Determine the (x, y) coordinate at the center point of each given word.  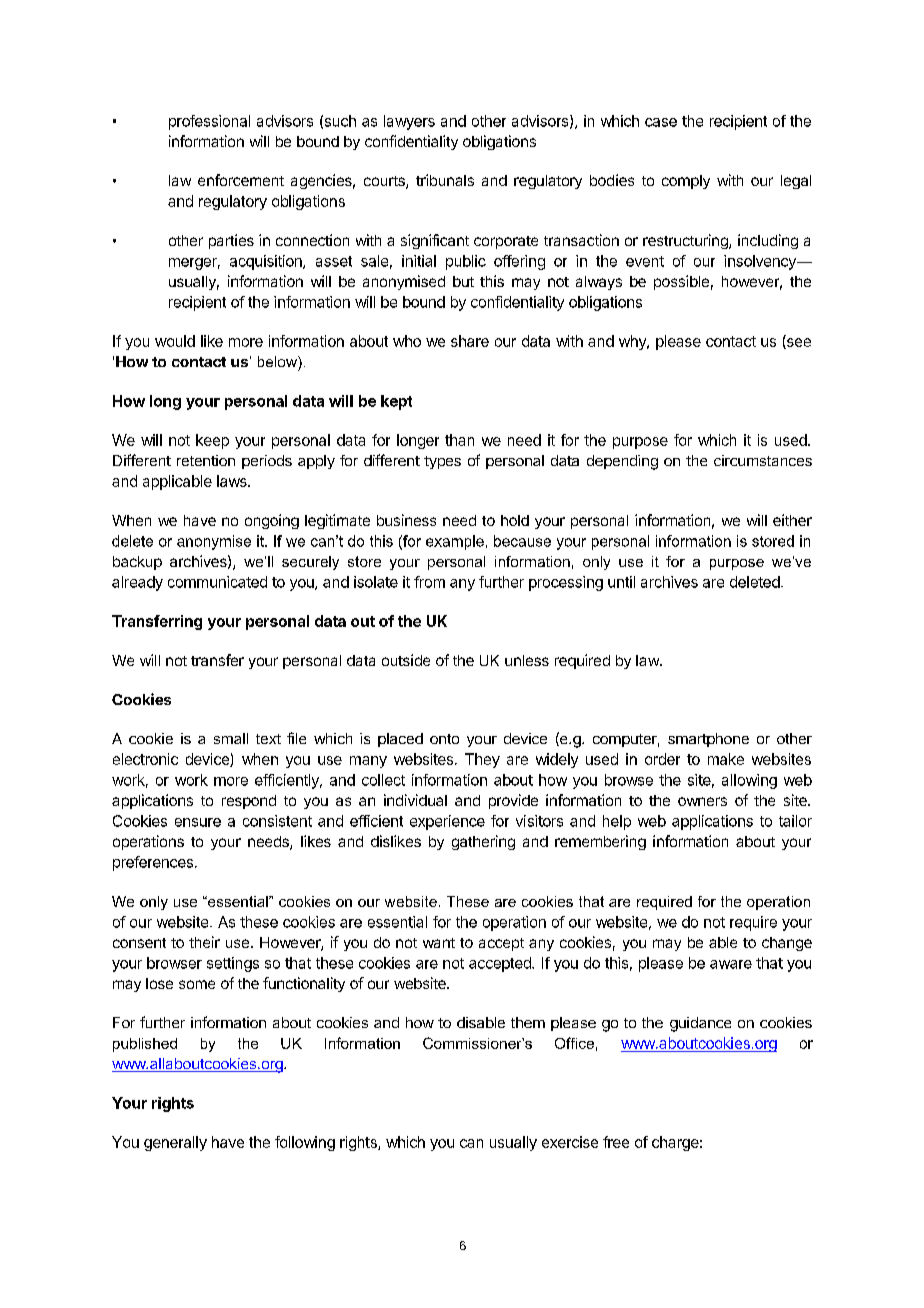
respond (249, 802)
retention (206, 460)
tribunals (445, 180)
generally (175, 1143)
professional (209, 122)
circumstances (763, 460)
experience (447, 822)
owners (702, 801)
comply (686, 182)
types (442, 462)
